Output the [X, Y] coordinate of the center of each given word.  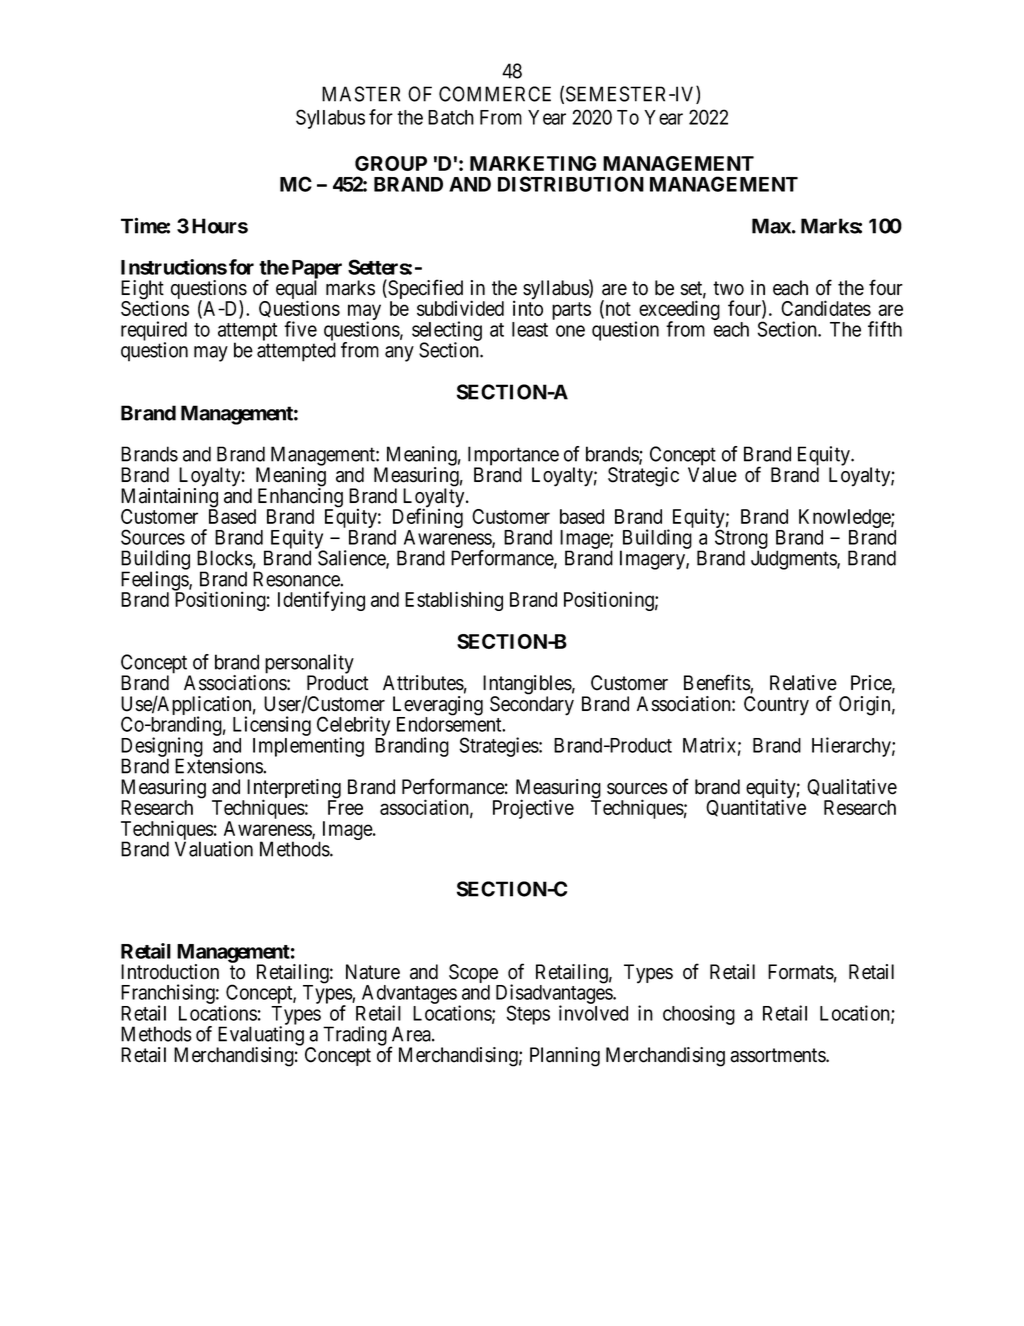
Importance [513, 457]
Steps [528, 1015]
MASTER [361, 94]
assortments [778, 1055]
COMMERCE [495, 94]
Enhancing [299, 499]
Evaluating [260, 1037]
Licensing [272, 727]
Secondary [532, 706]
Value [712, 475]
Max [771, 226]
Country [776, 706]
